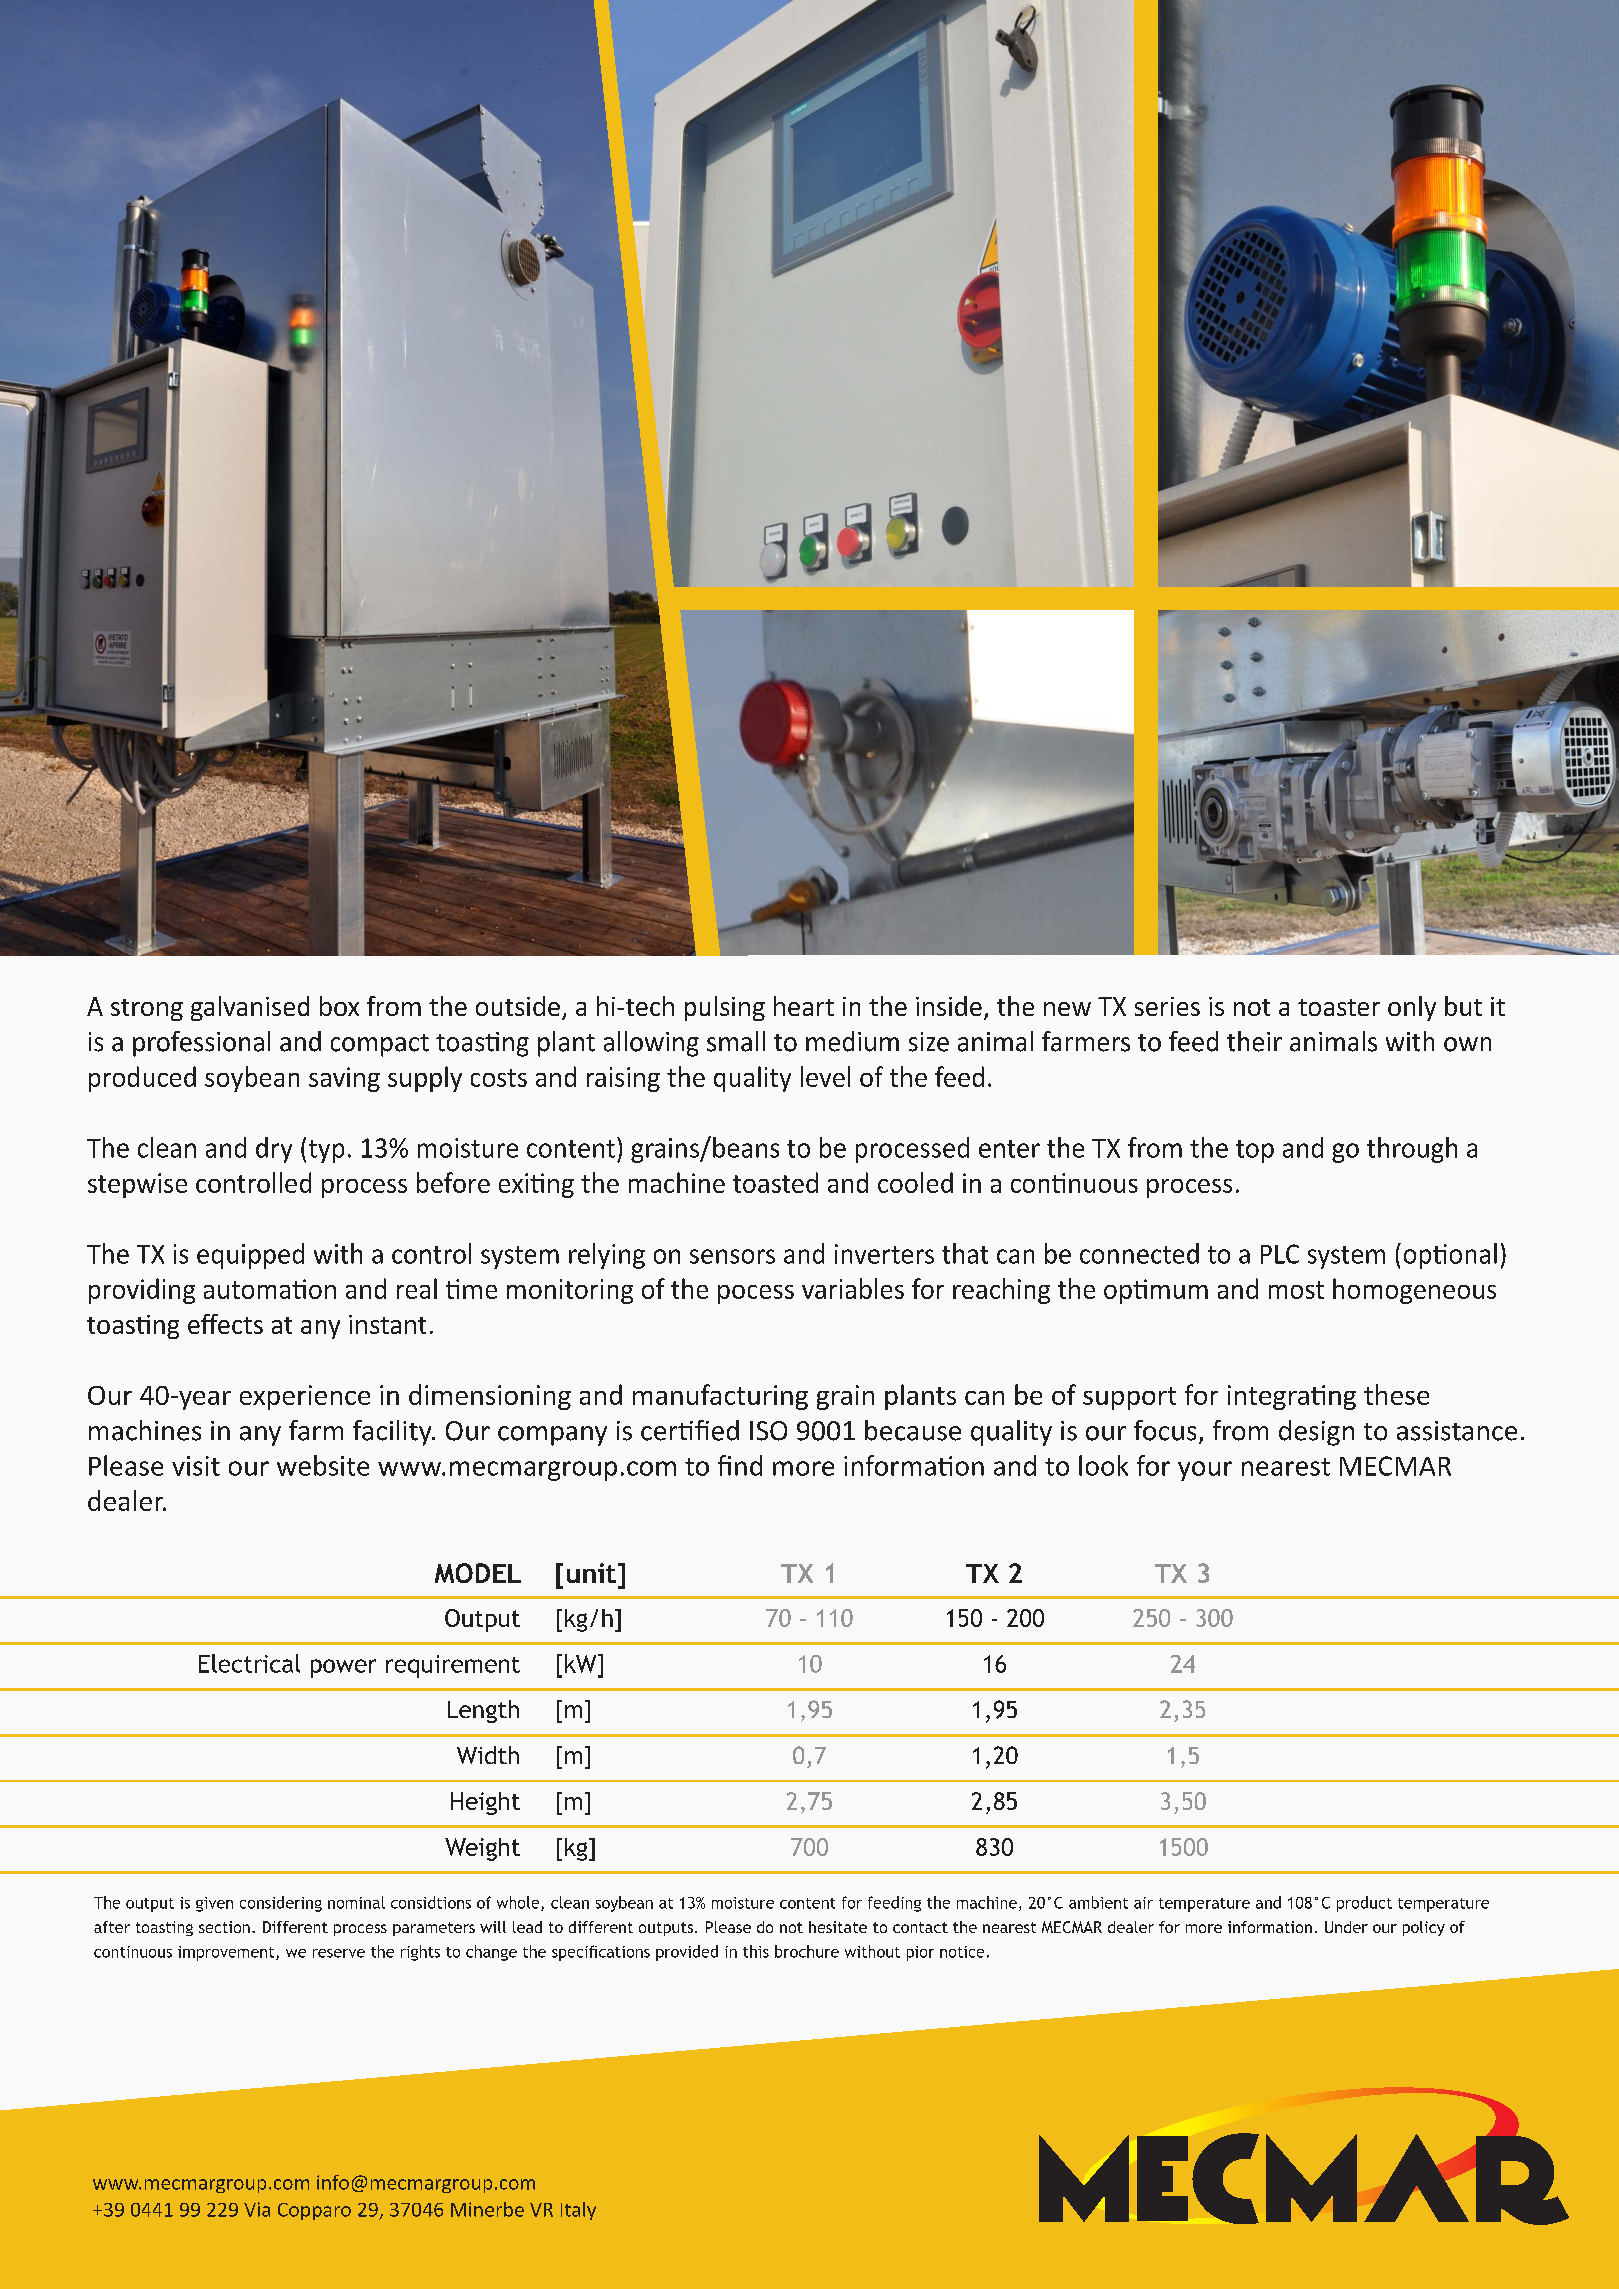 The height and width of the screenshot is (2289, 1619). What do you see at coordinates (249, 1663) in the screenshot?
I see `Electrical` at bounding box center [249, 1663].
